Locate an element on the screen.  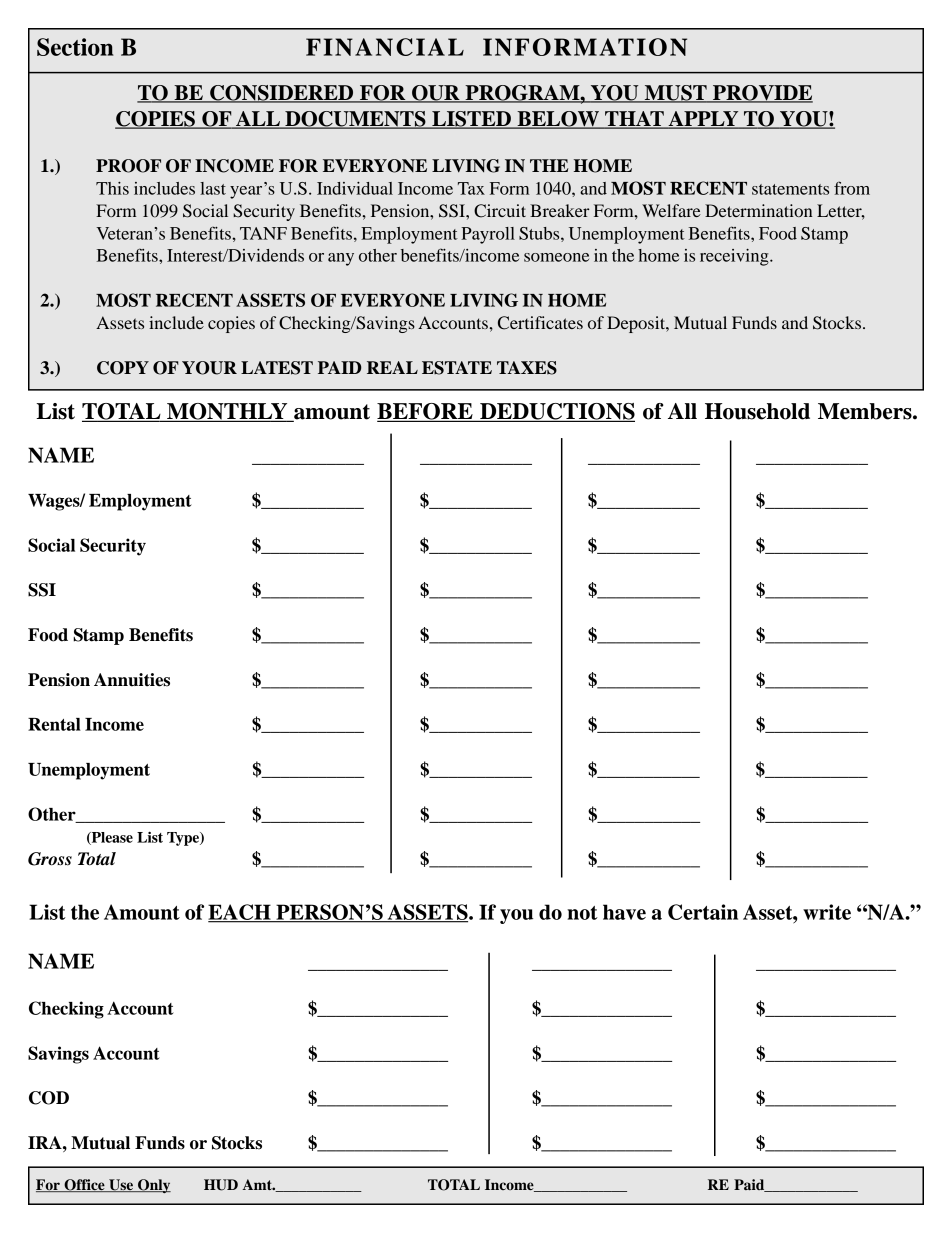
Certain is located at coordinates (703, 912).
